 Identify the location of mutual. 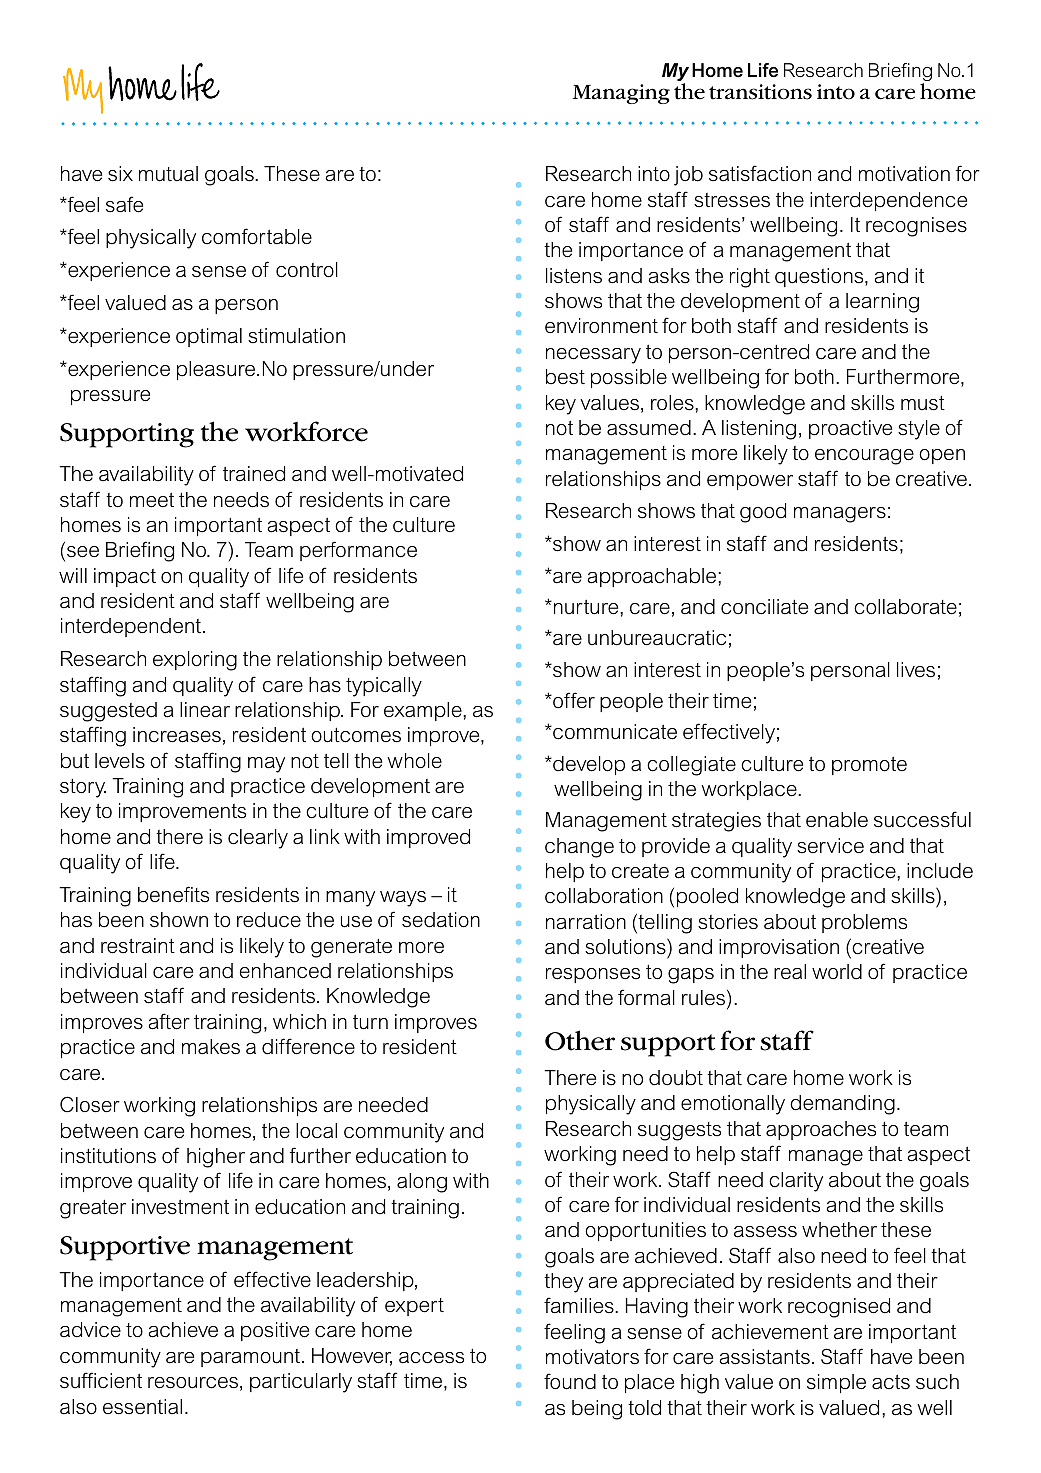
(168, 174).
